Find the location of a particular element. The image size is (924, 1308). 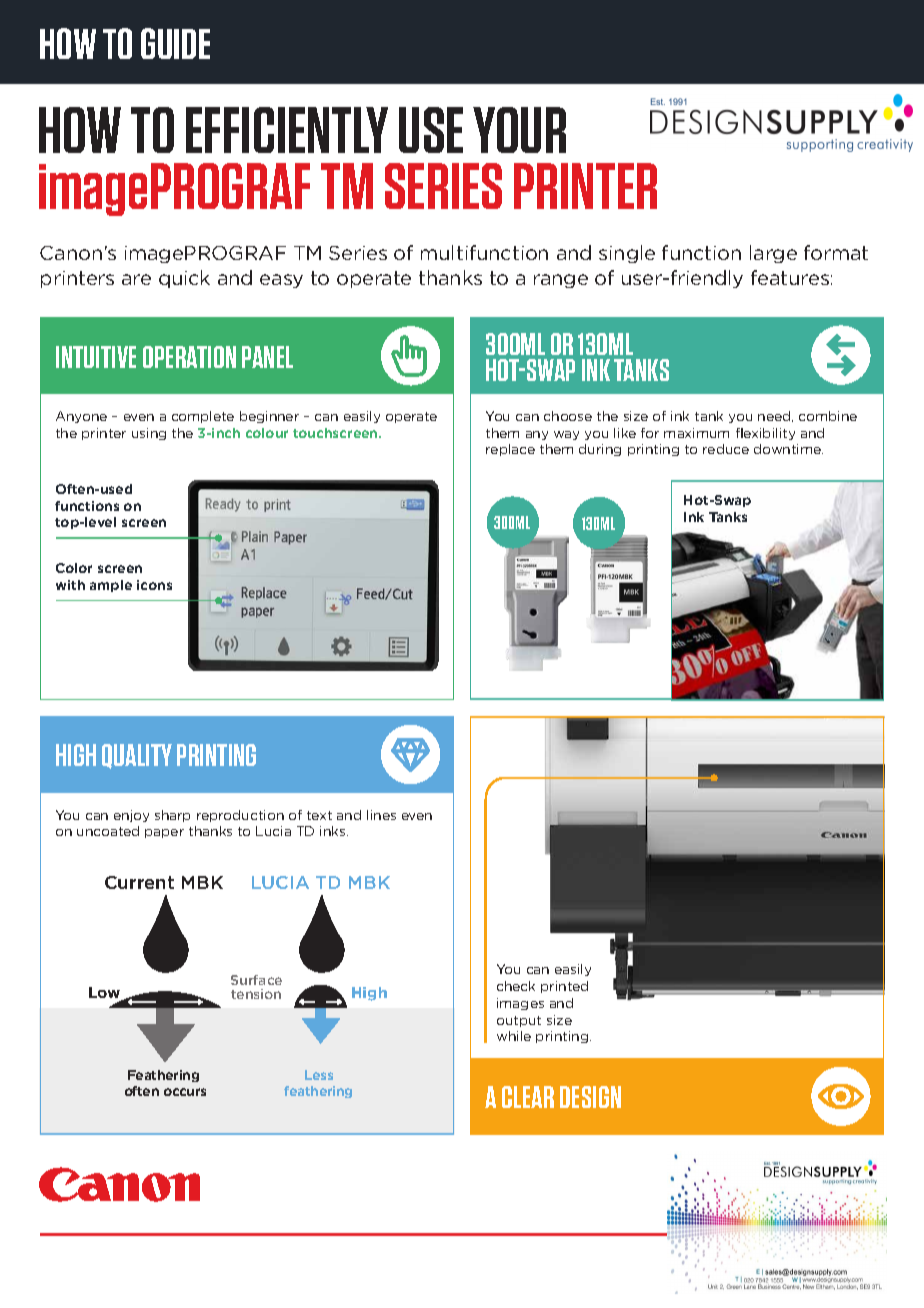

GUIDE is located at coordinates (175, 43).
